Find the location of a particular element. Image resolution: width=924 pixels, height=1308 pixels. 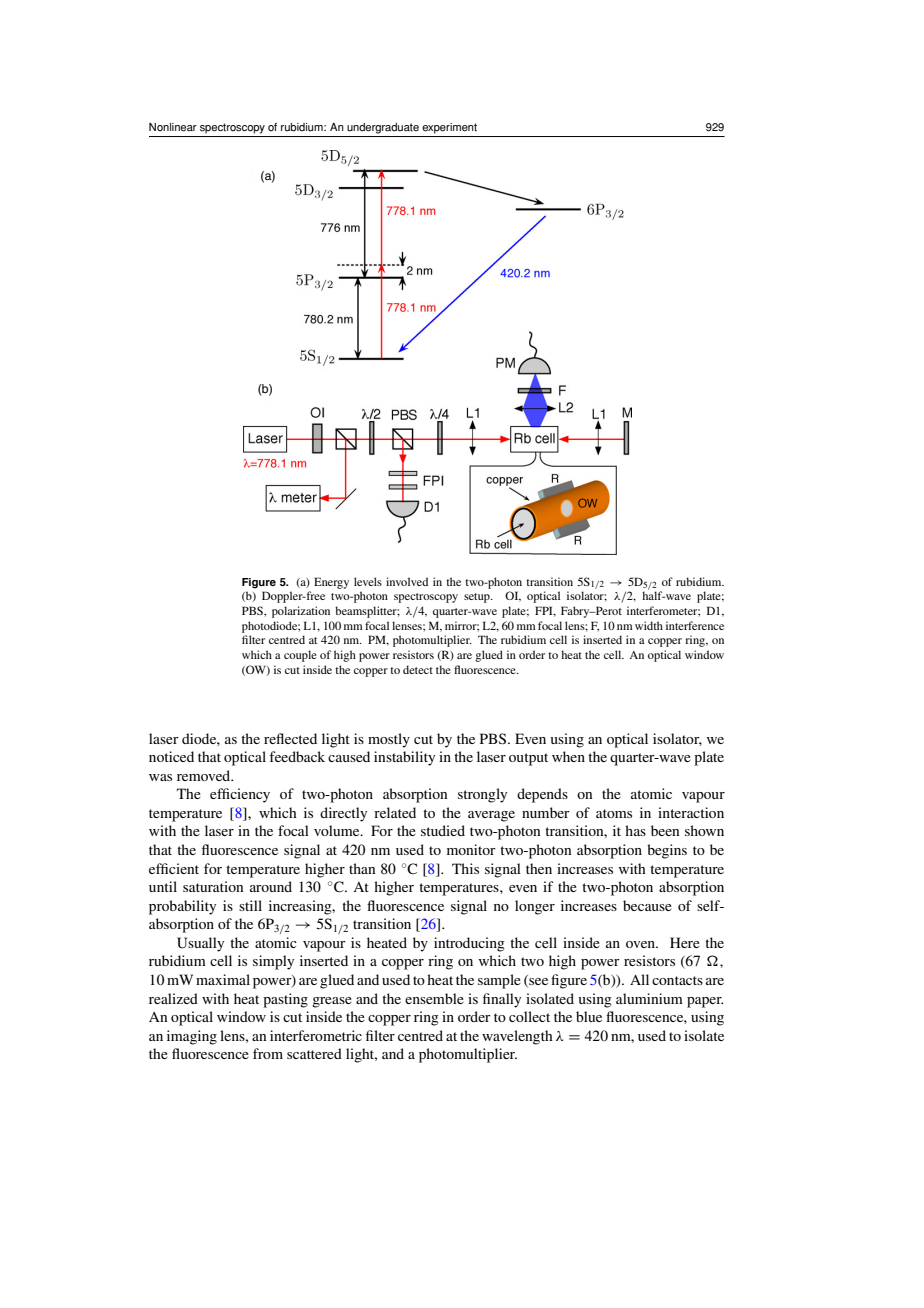

polarization is located at coordinates (301, 612).
